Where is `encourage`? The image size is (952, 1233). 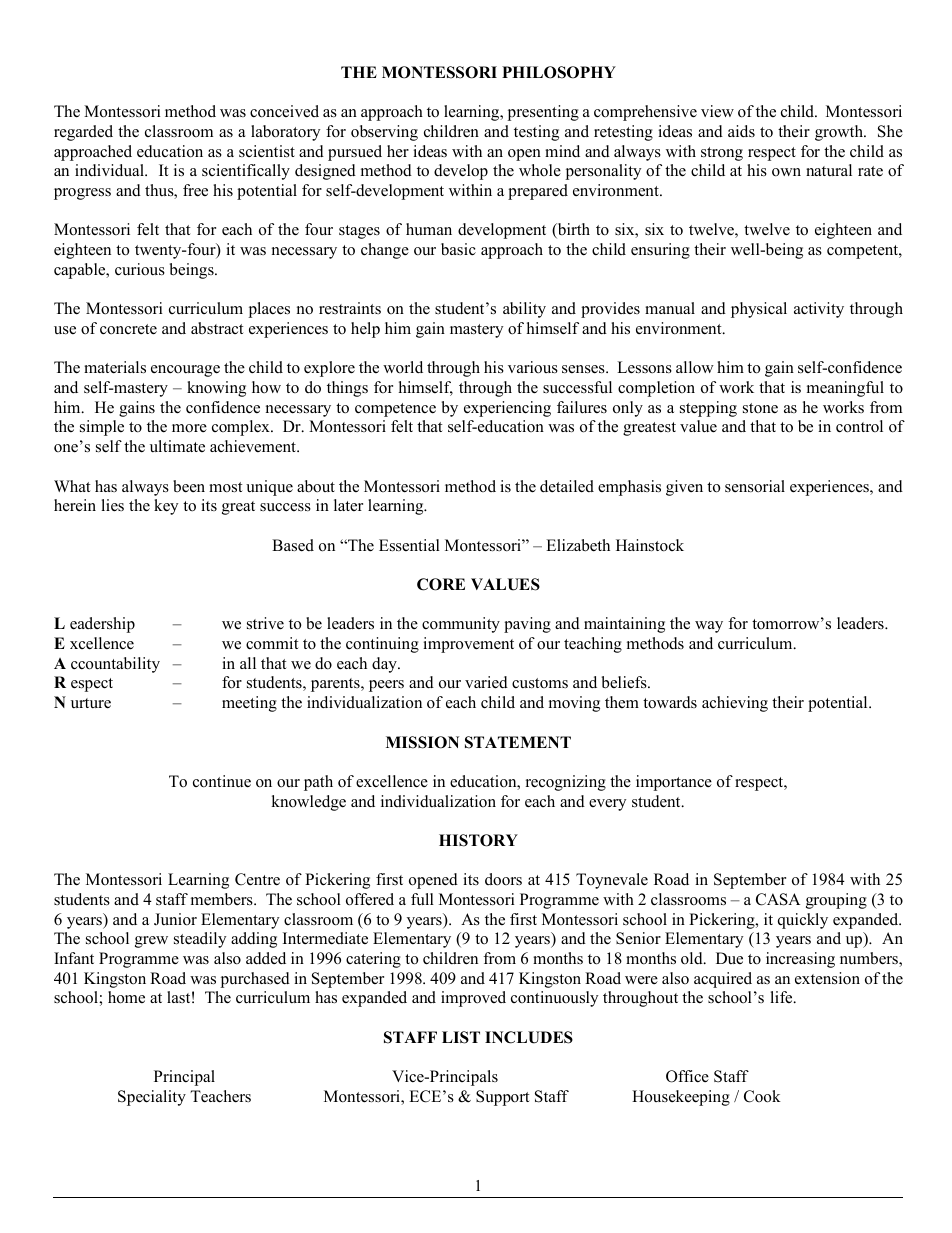 encourage is located at coordinates (185, 371).
